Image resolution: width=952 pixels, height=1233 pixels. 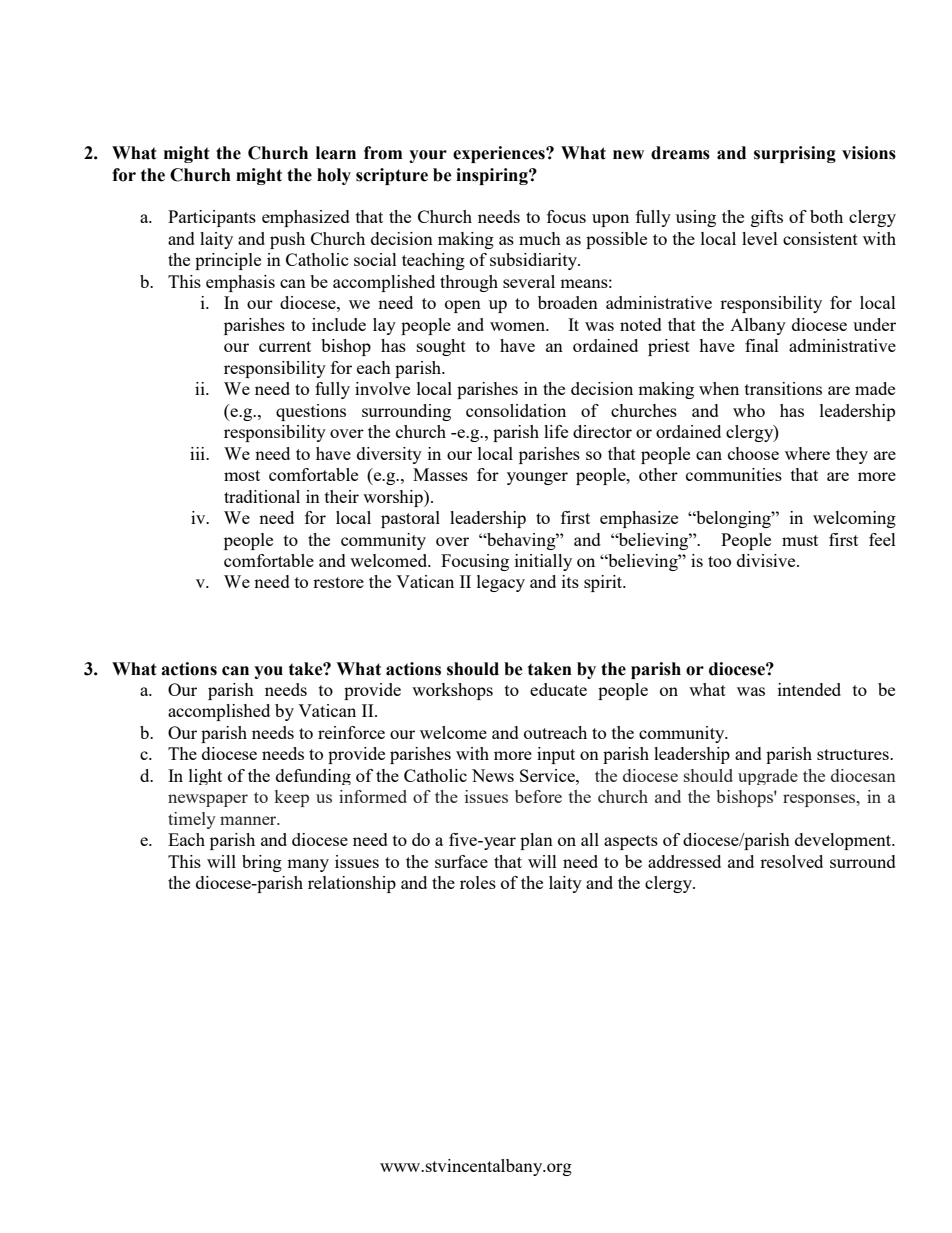 I want to click on holy, so click(x=334, y=176).
